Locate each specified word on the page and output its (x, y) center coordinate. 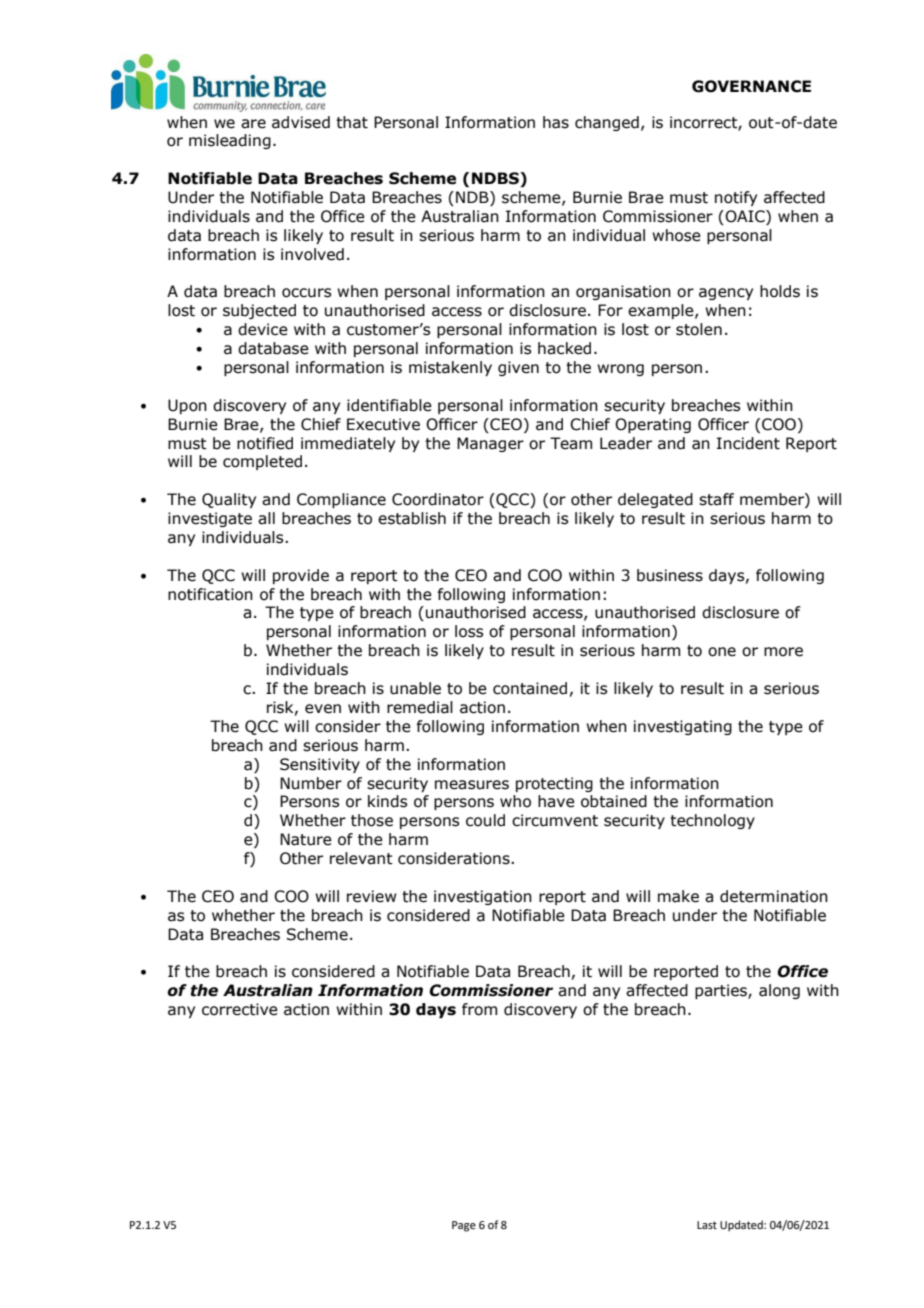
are (253, 124)
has (556, 122)
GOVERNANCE (751, 86)
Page (464, 1226)
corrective (240, 1009)
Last (707, 1225)
